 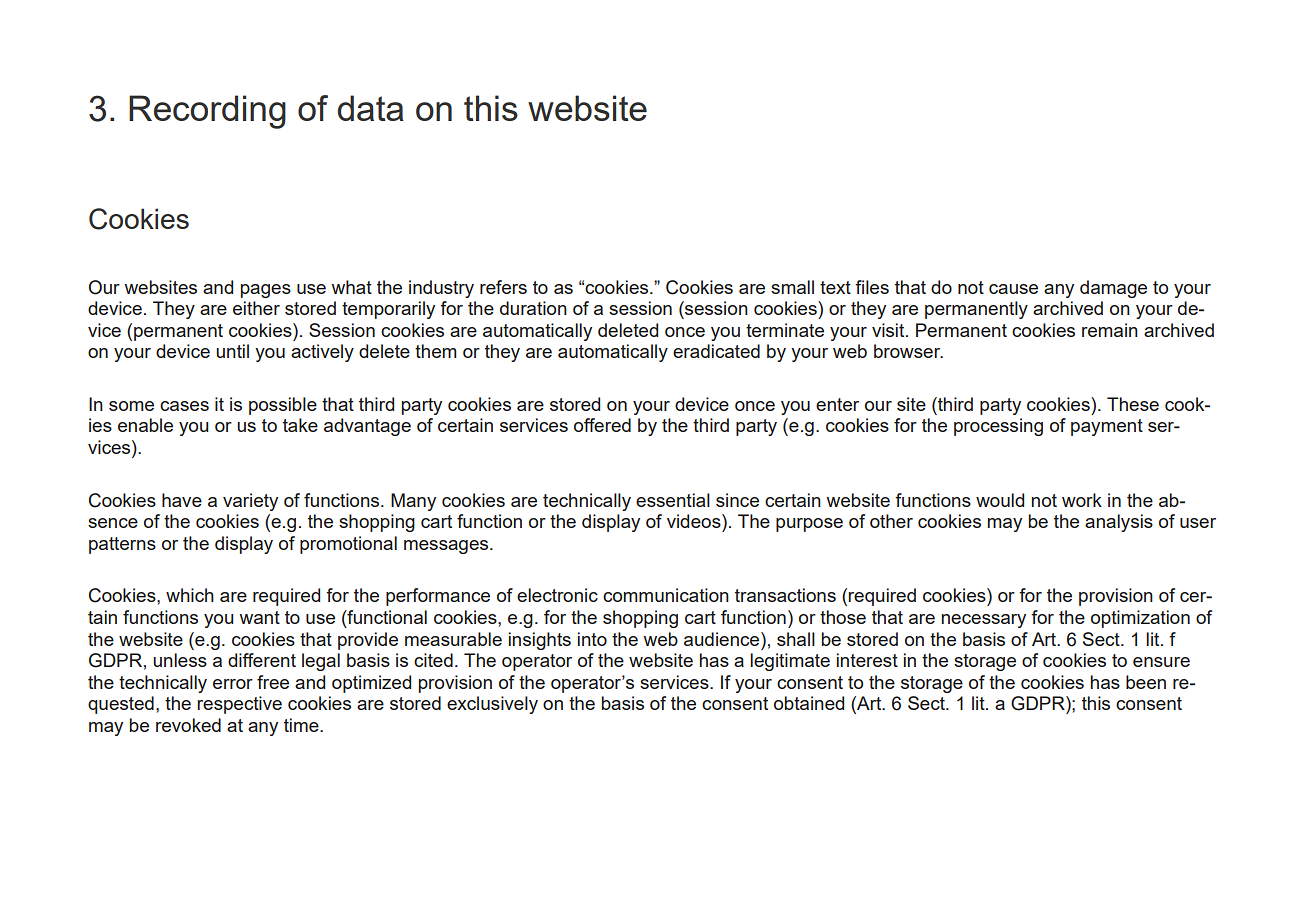 I want to click on exclusively, so click(x=492, y=705).
